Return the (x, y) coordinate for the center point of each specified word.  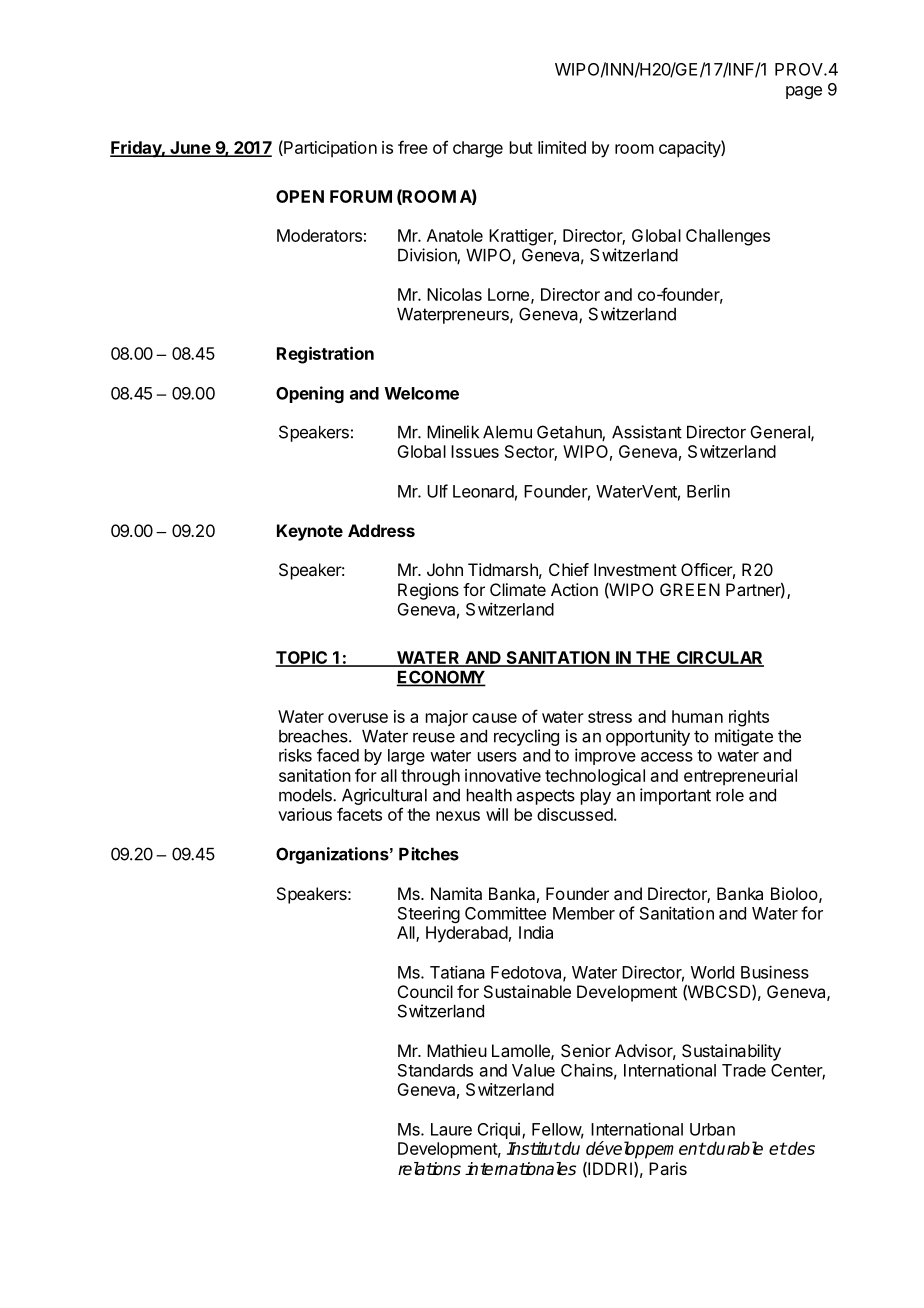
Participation (329, 148)
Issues (475, 451)
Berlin (708, 491)
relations (429, 1169)
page (804, 92)
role (730, 795)
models (306, 795)
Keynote (310, 532)
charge (478, 149)
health (489, 795)
